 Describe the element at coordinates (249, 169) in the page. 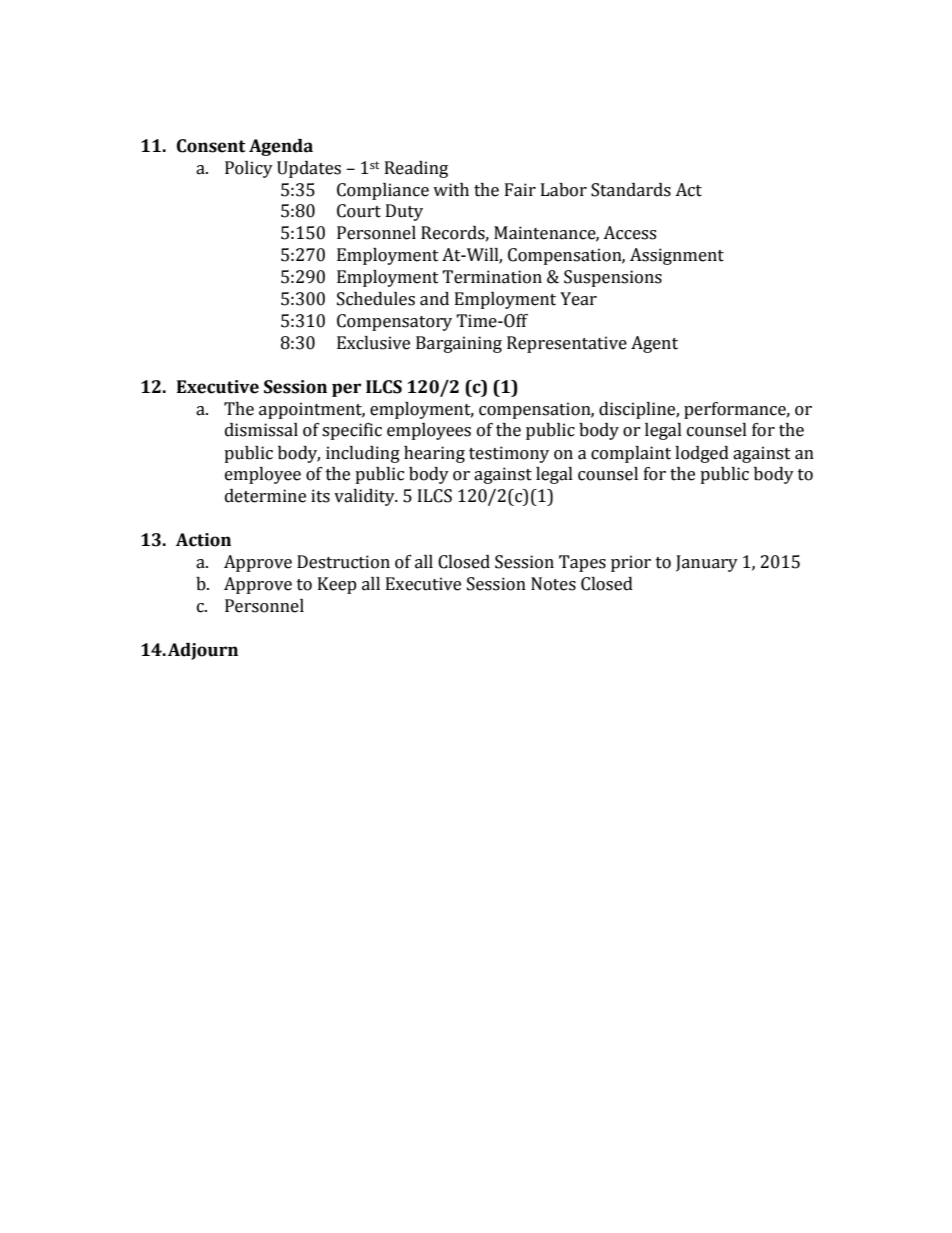

I see `Policy` at that location.
